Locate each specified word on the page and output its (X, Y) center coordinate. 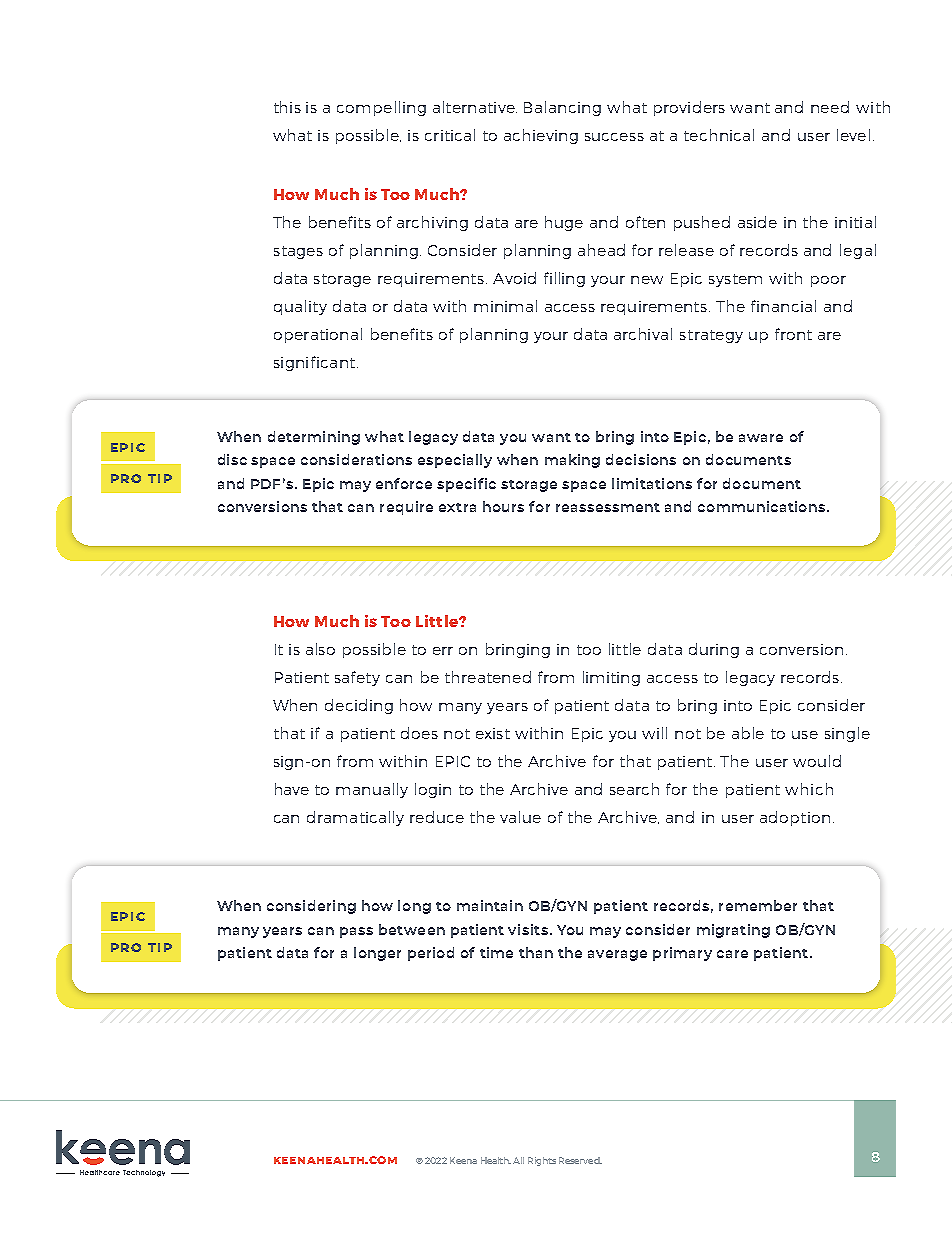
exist (493, 733)
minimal (505, 306)
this (287, 107)
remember (758, 905)
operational (318, 335)
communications (761, 506)
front (793, 334)
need (830, 107)
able (748, 733)
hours (503, 506)
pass (356, 932)
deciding (359, 706)
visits (528, 929)
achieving (541, 136)
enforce (404, 483)
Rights (542, 1161)
